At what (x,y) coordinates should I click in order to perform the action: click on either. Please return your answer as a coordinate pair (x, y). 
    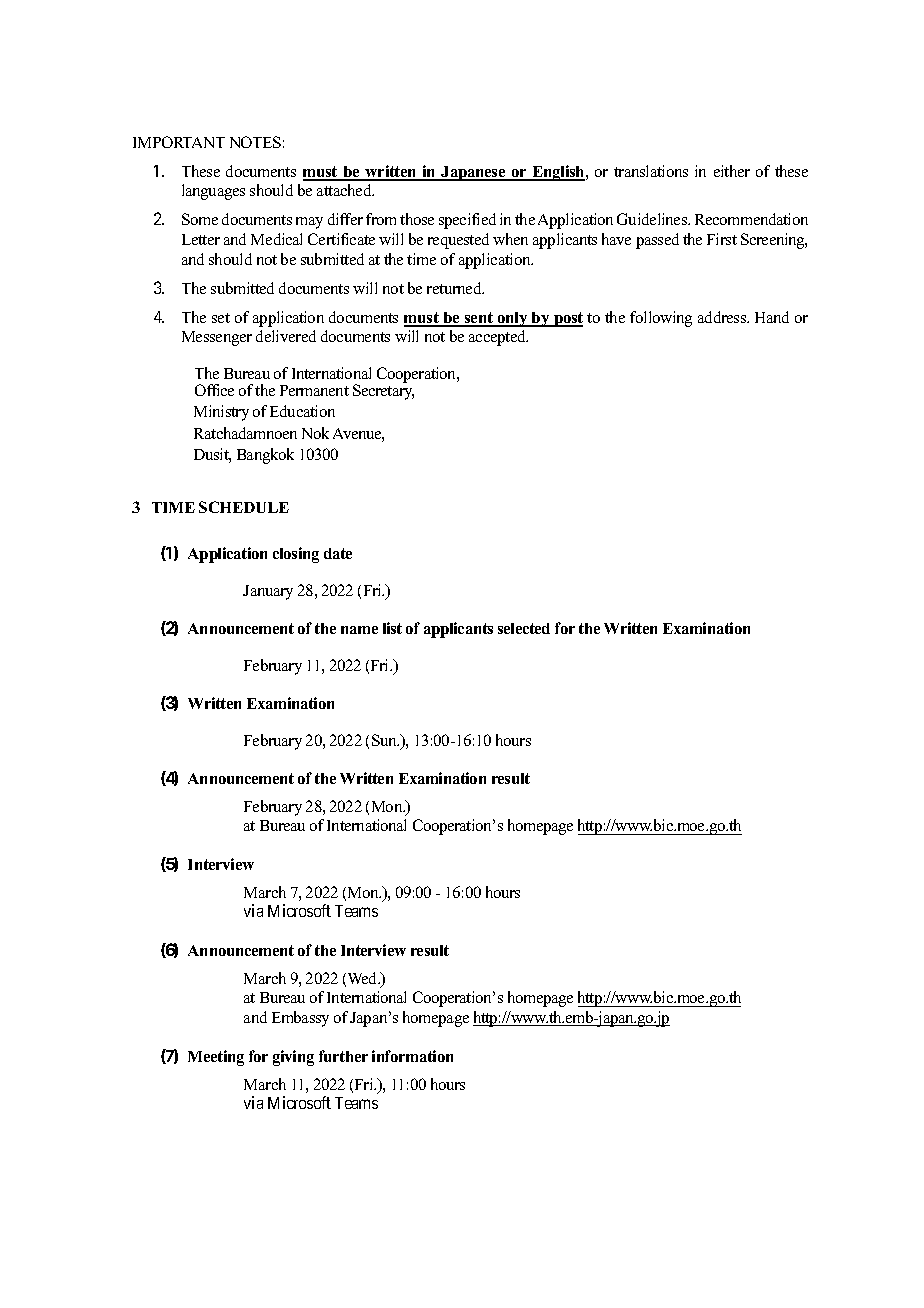
    Looking at the image, I should click on (732, 171).
